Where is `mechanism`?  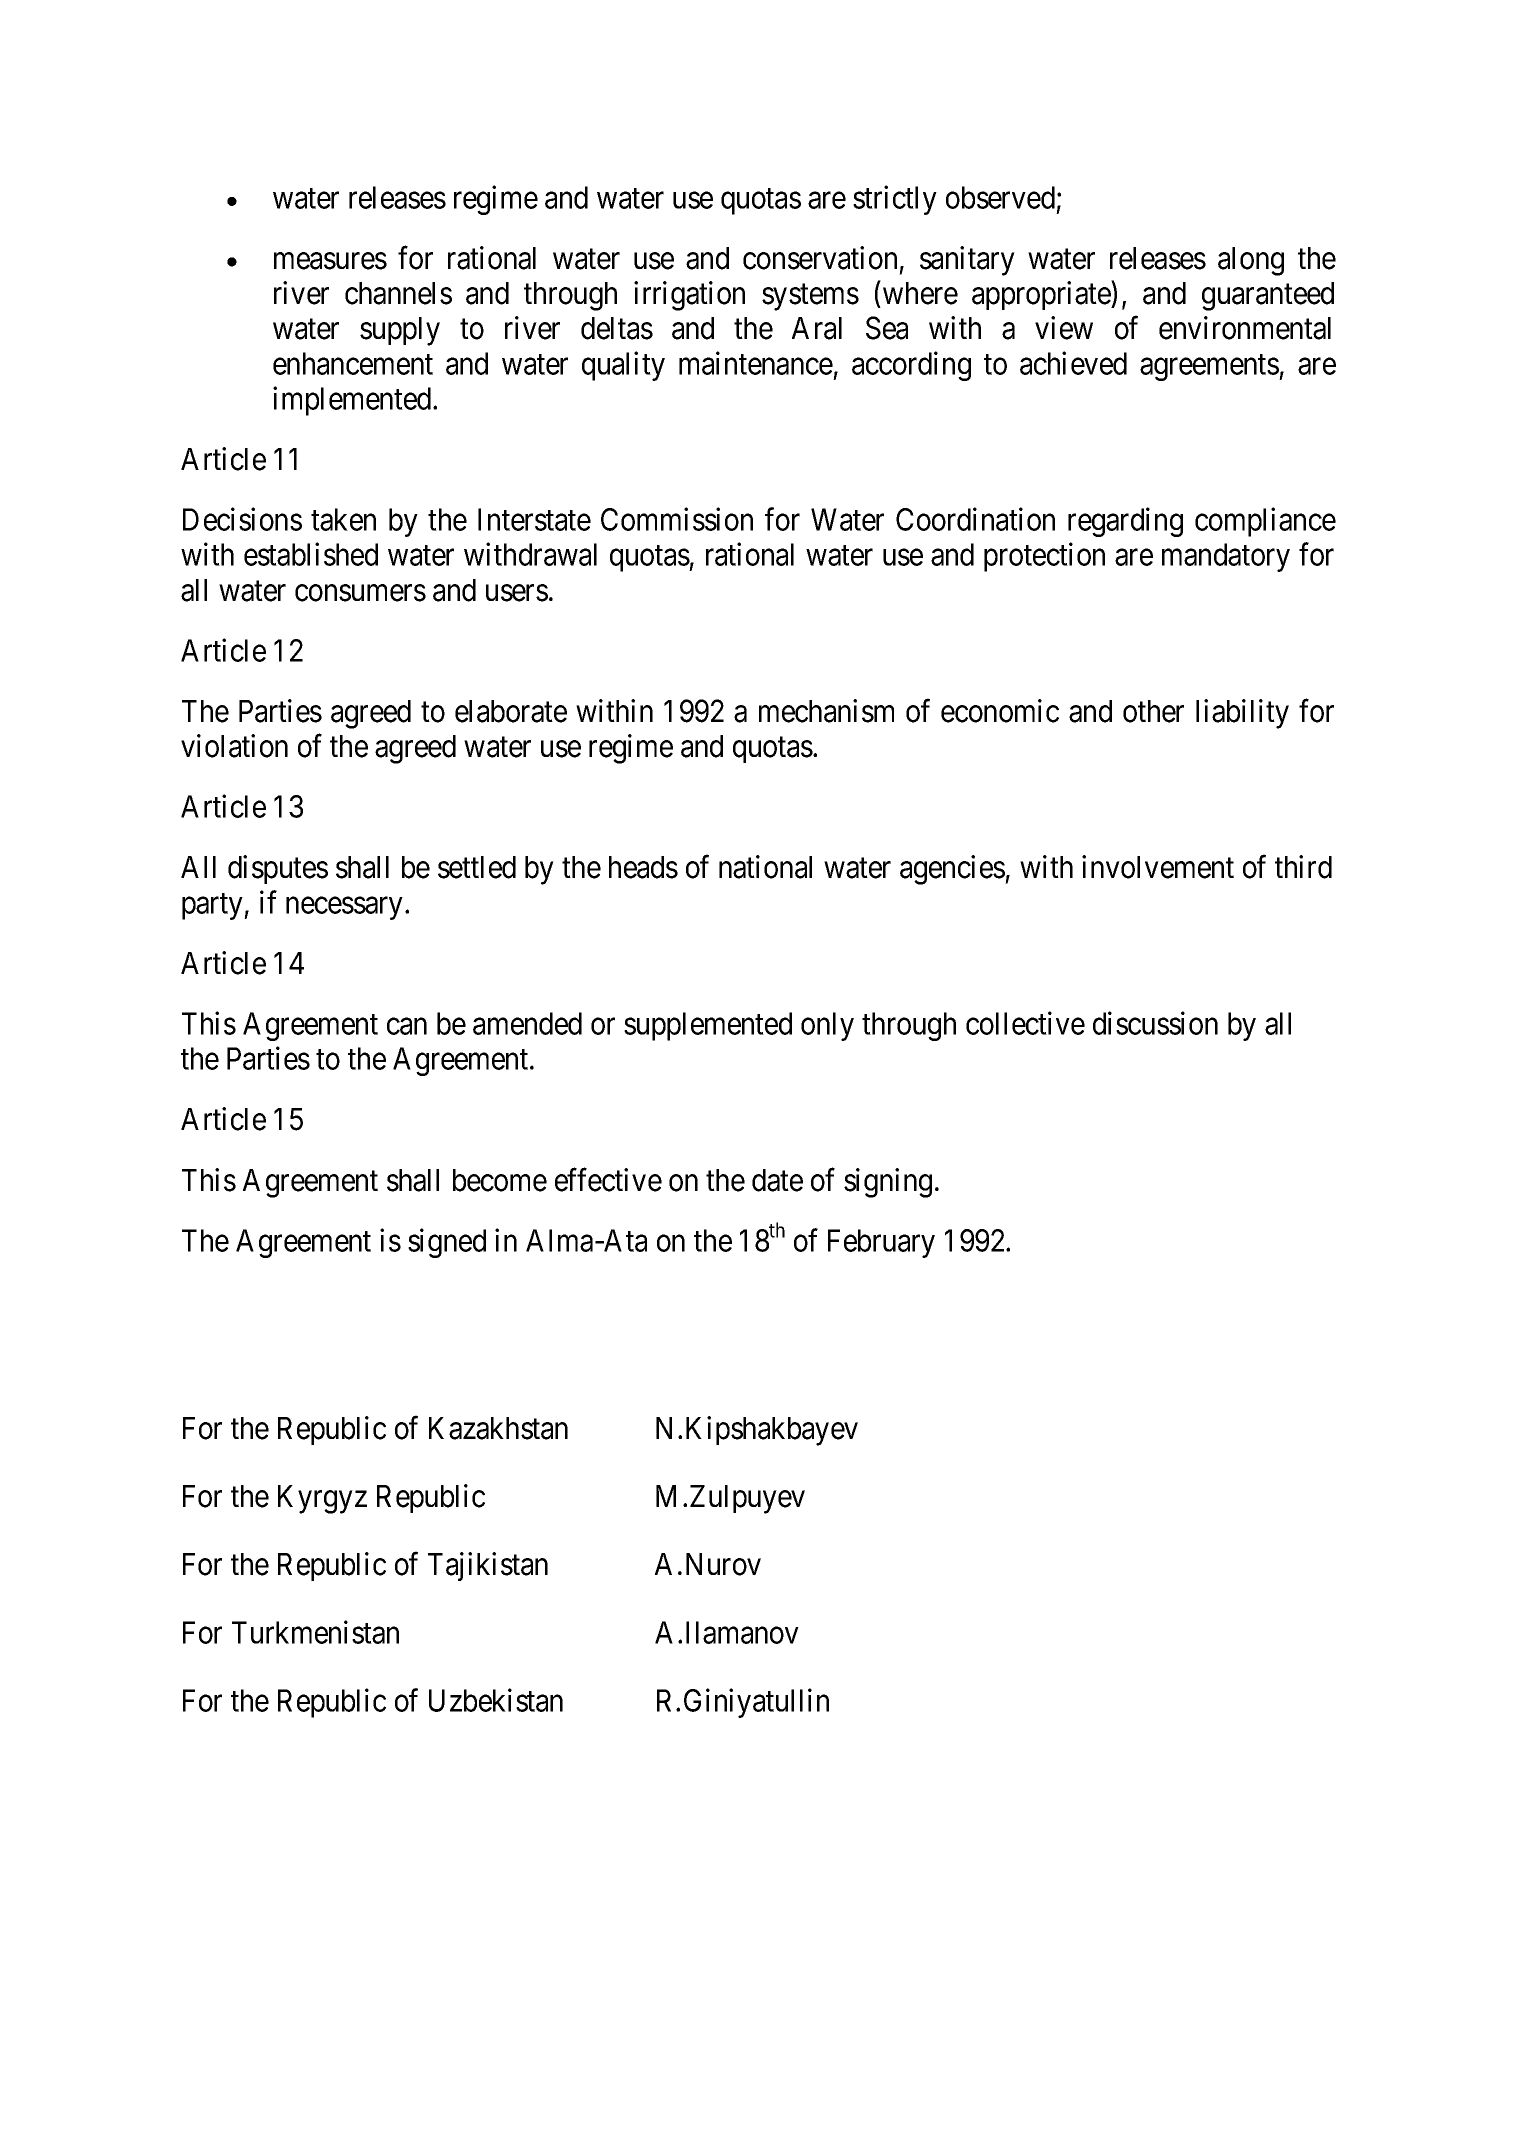 mechanism is located at coordinates (826, 711).
